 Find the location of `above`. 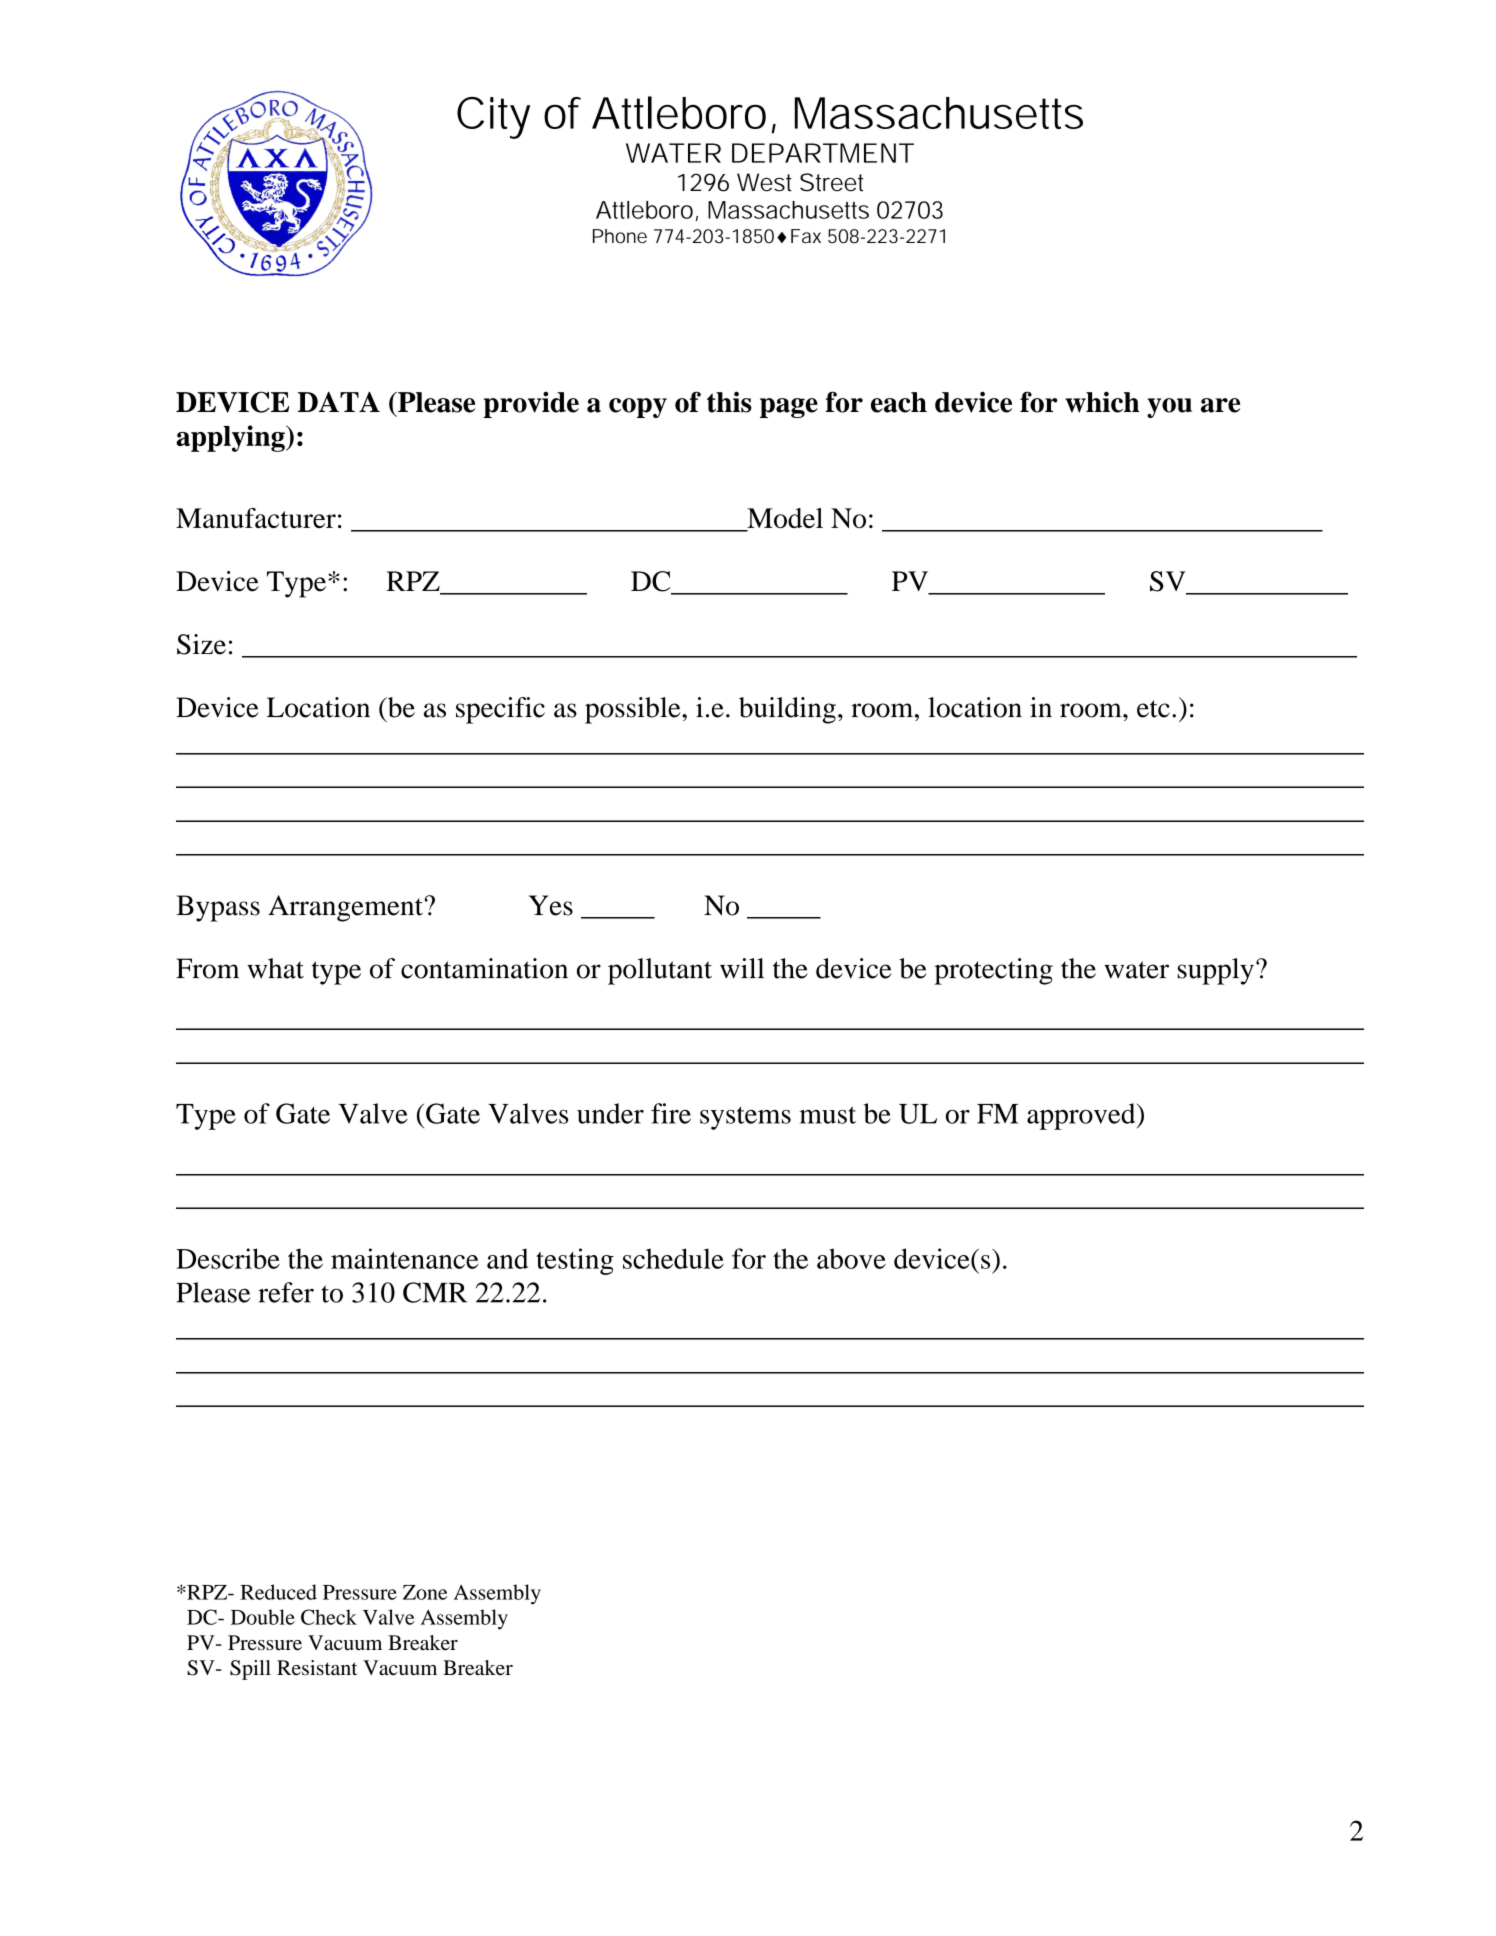

above is located at coordinates (851, 1258).
